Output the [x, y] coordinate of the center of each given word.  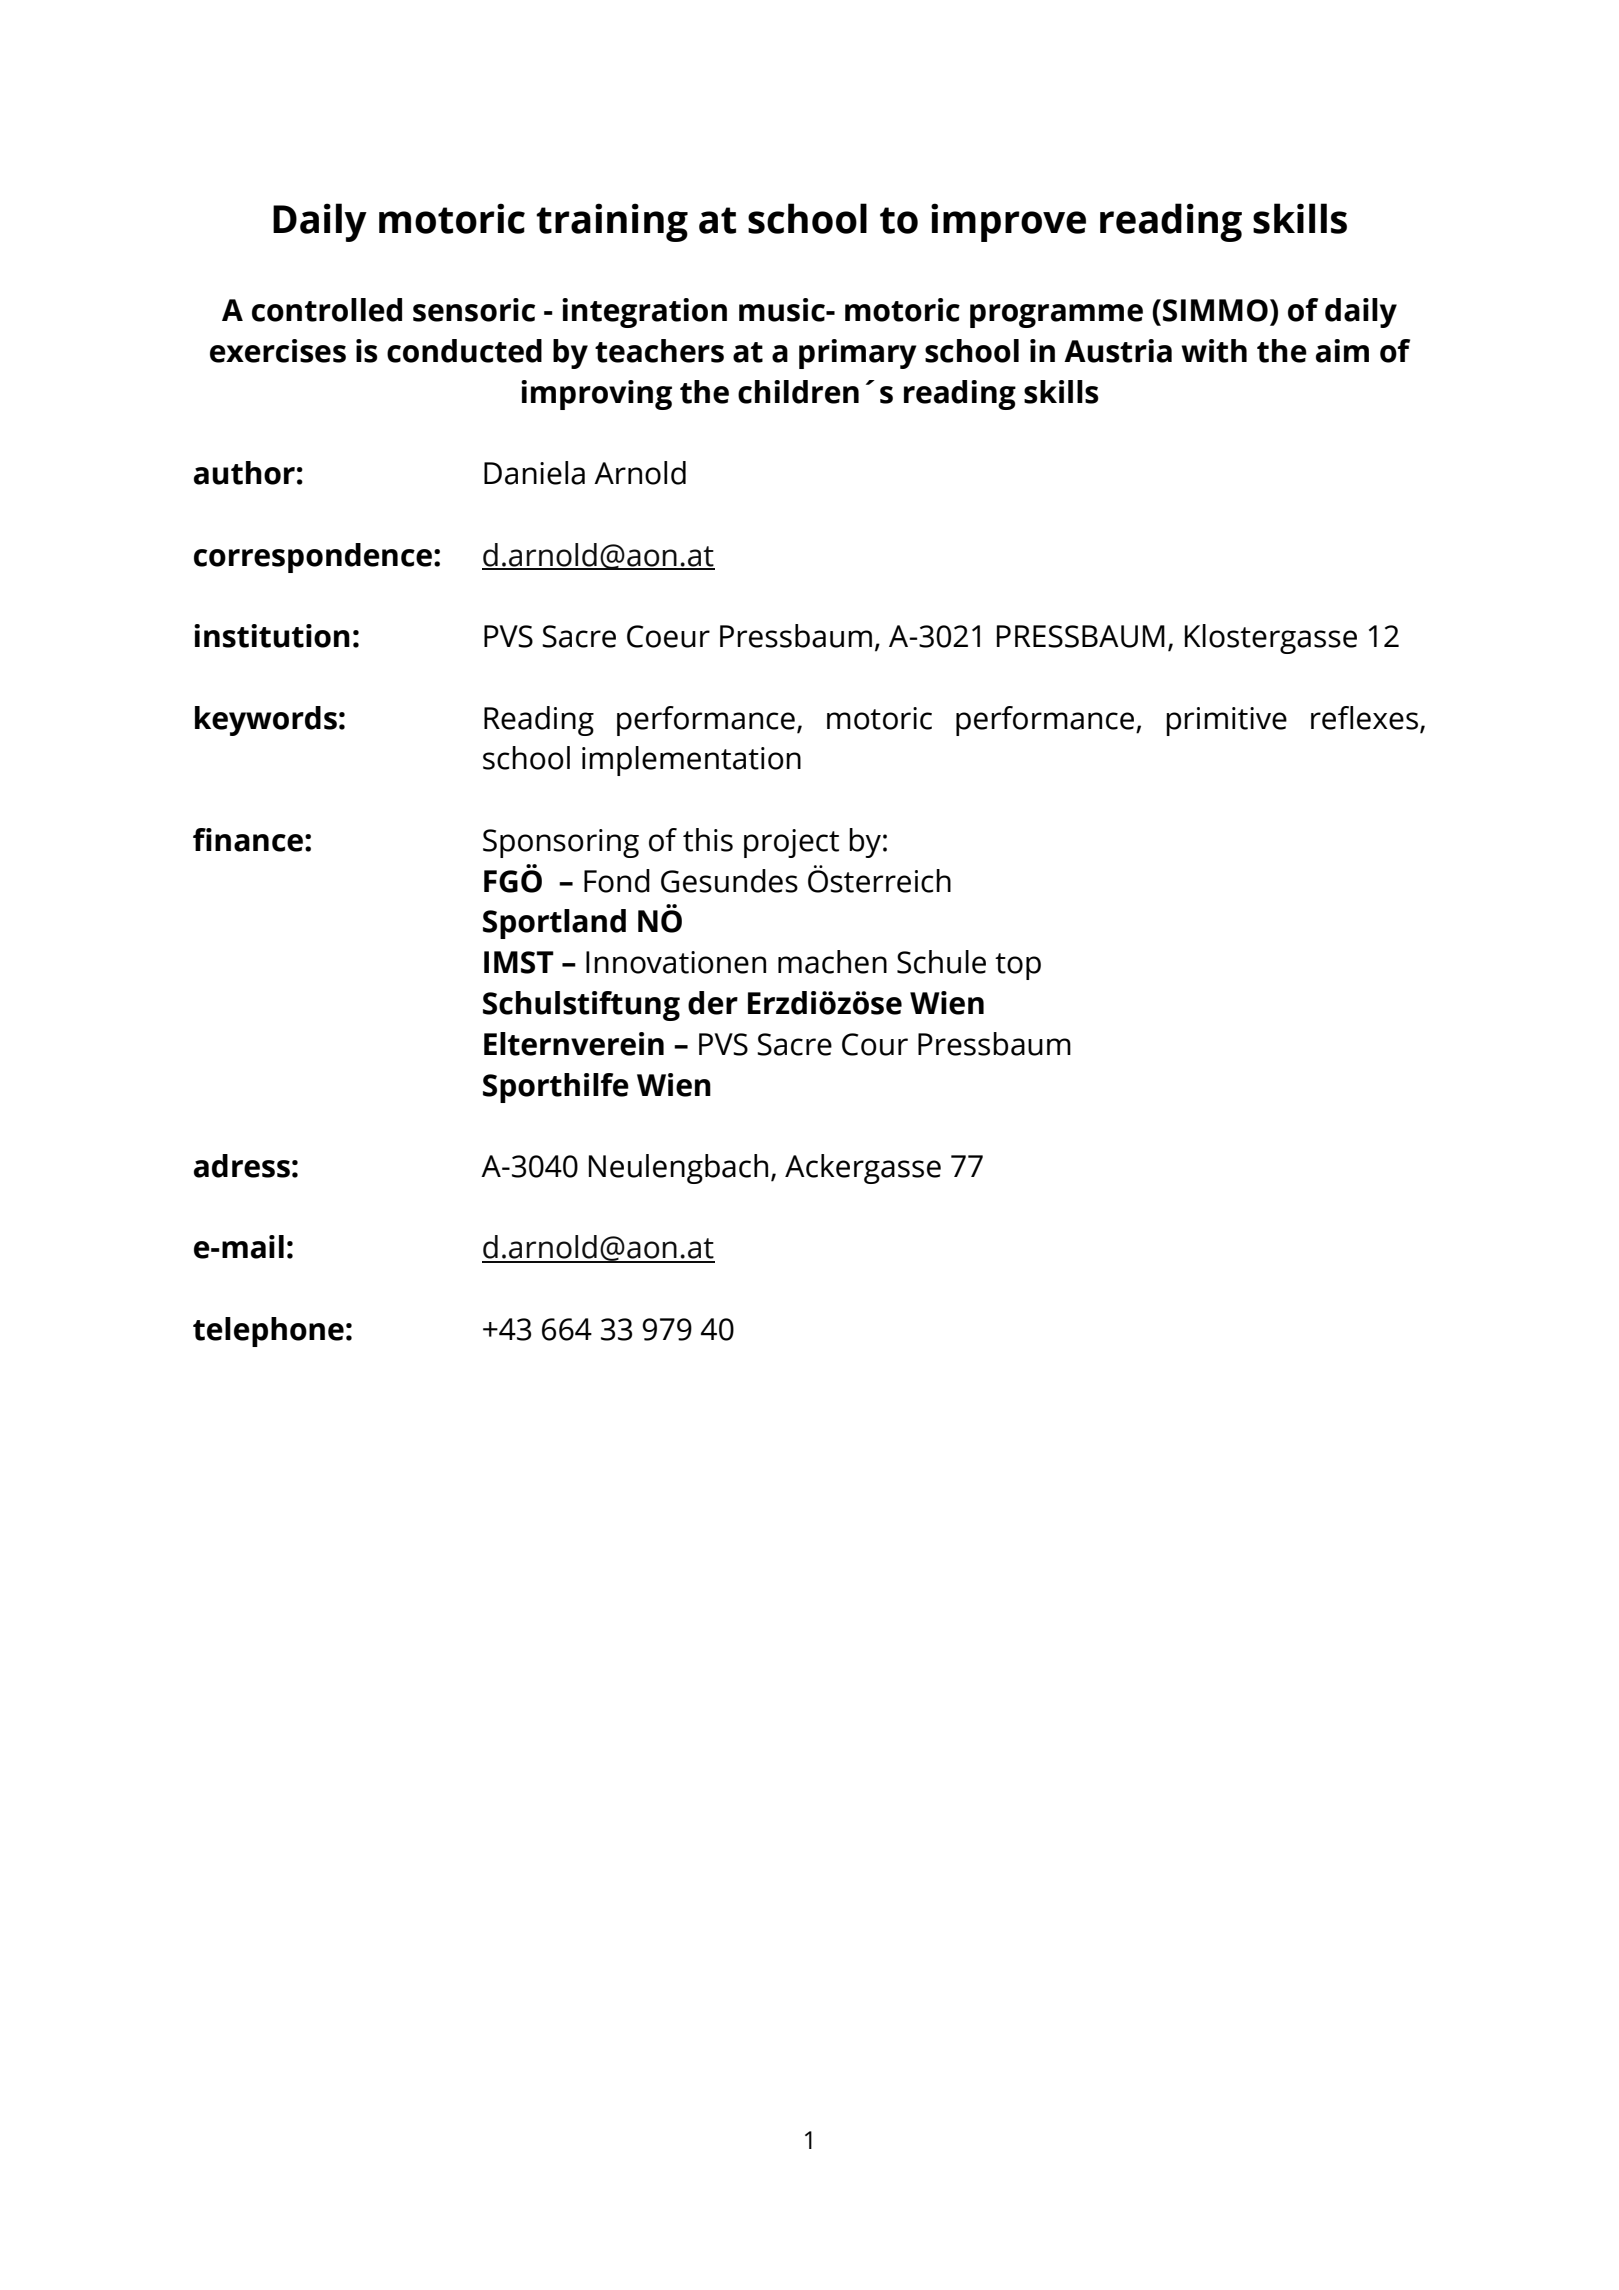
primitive [1226, 721]
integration [644, 313]
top [1018, 966]
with [1214, 351]
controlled [327, 310]
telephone [268, 1332]
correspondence [313, 558]
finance [248, 840]
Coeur [668, 636]
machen [832, 962]
